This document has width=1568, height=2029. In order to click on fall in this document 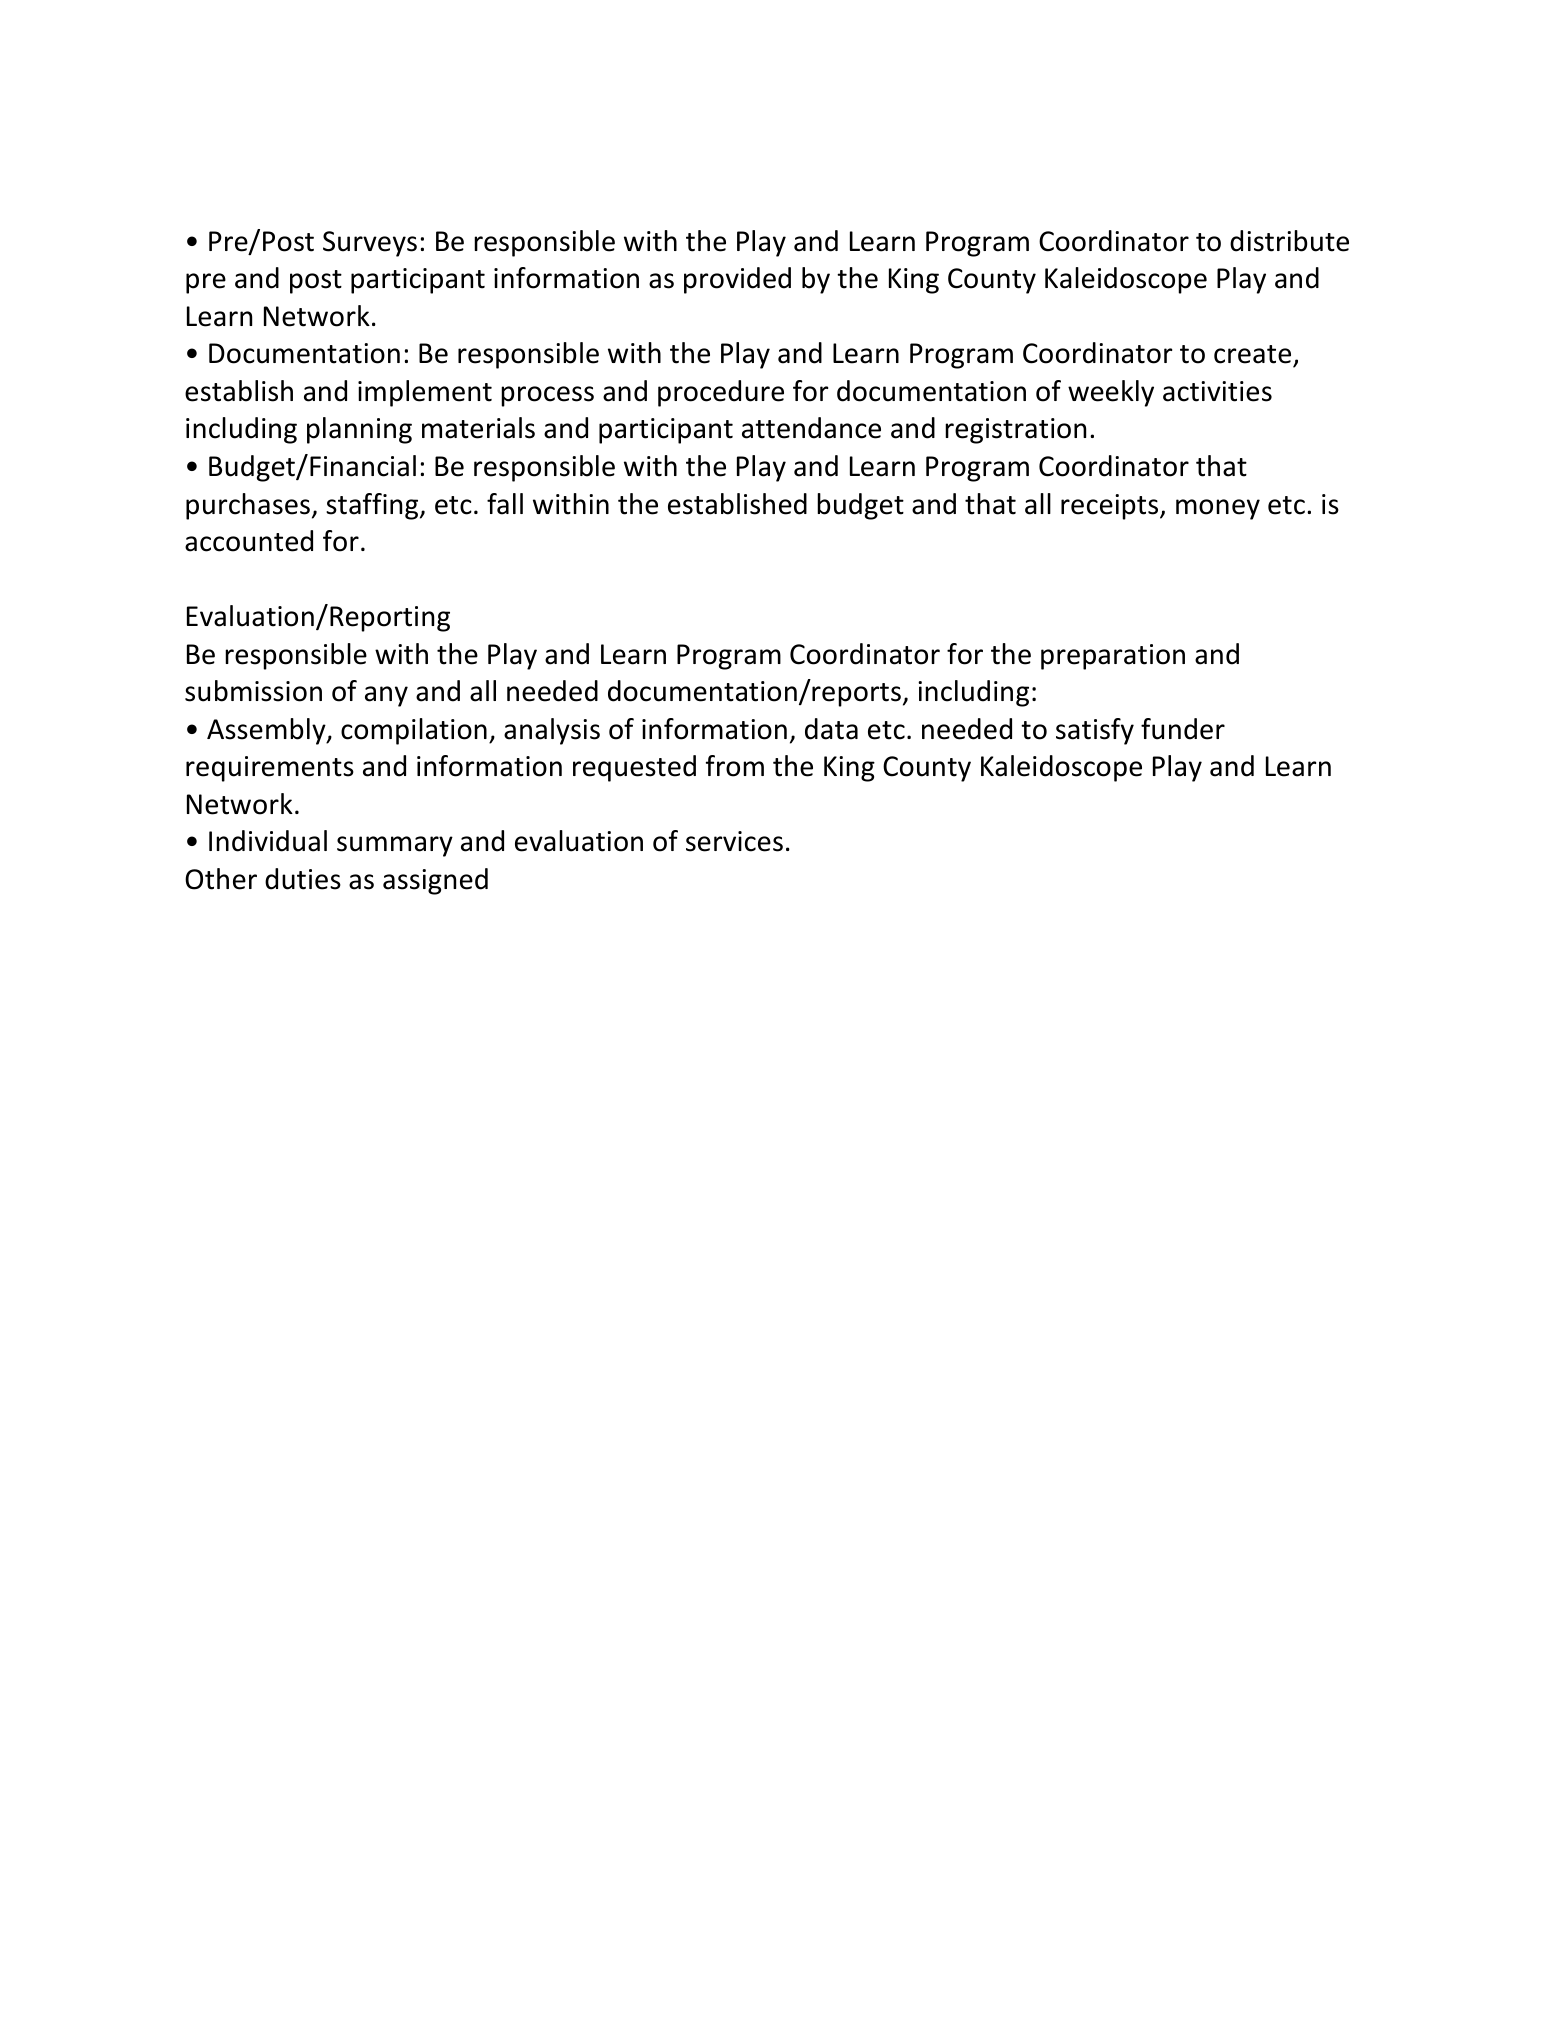, I will do `click(505, 504)`.
